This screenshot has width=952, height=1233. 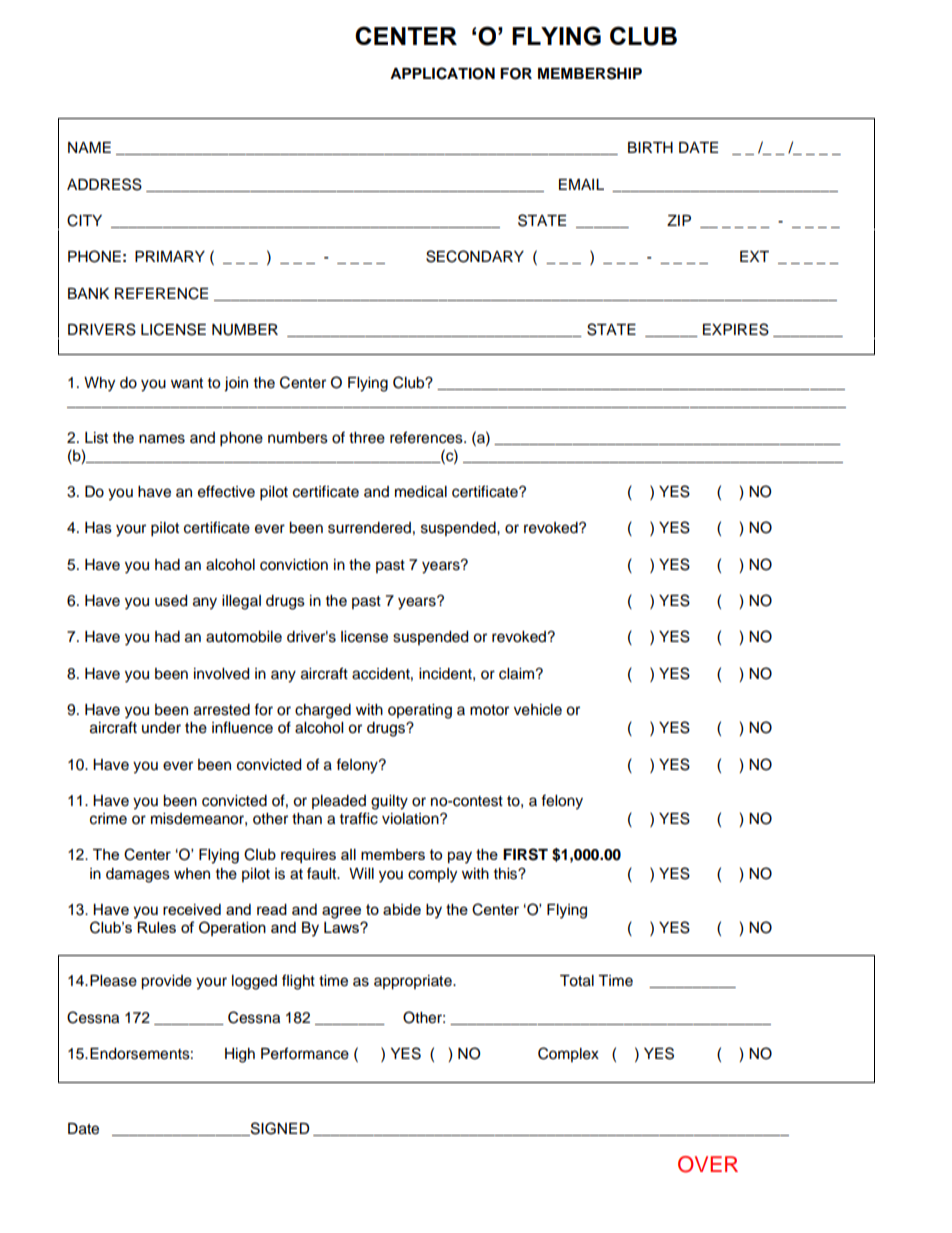 I want to click on OVER, so click(x=708, y=1164).
